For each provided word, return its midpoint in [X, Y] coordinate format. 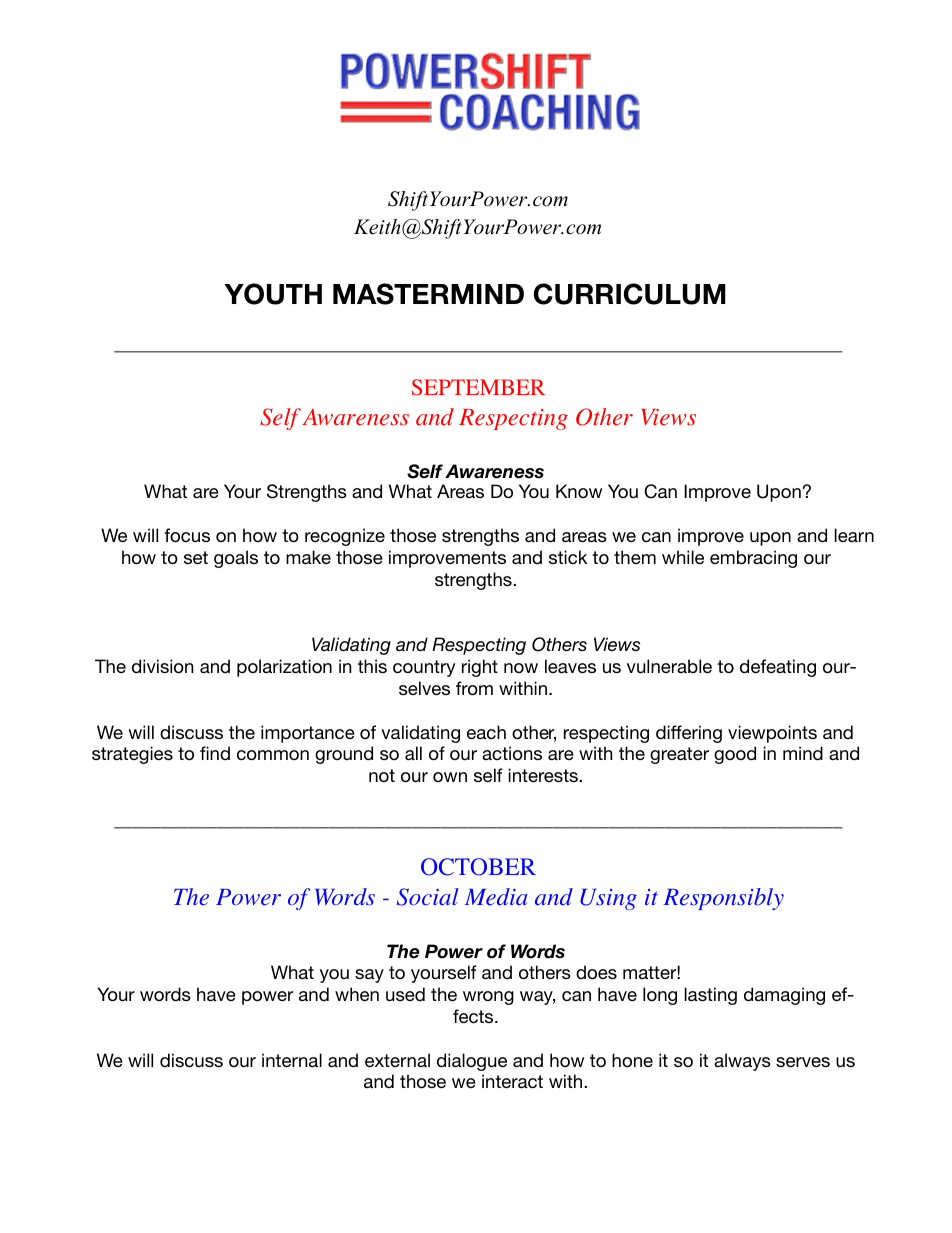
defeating [778, 668]
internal [292, 1060]
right [480, 668]
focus [187, 535]
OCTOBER [478, 867]
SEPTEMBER [478, 387]
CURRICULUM [630, 294]
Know [579, 491]
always [742, 1062]
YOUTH [273, 294]
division [162, 666]
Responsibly [724, 899]
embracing [753, 559]
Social [428, 897]
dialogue [472, 1062]
